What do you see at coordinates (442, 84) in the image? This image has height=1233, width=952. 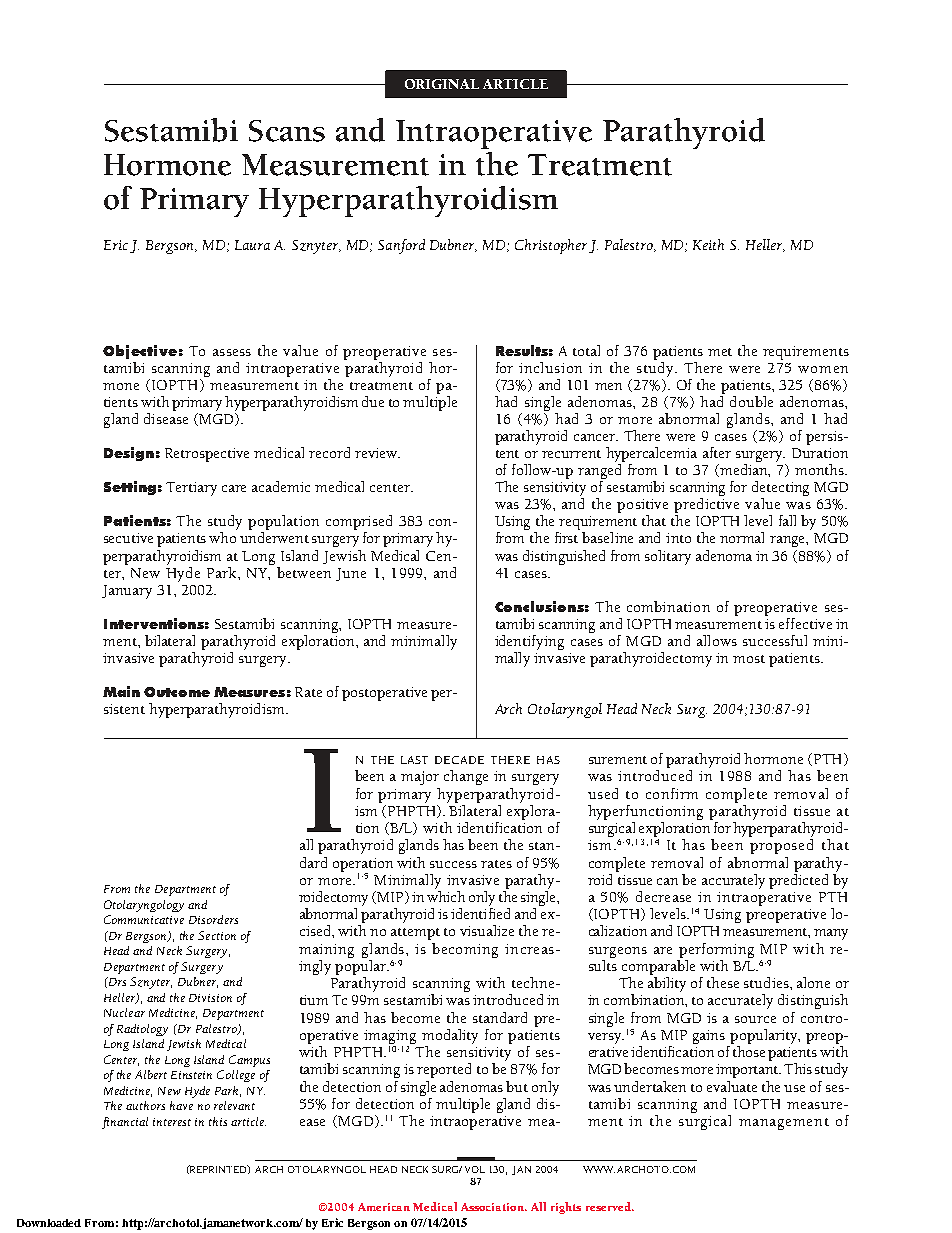 I see `ORIGINAL` at bounding box center [442, 84].
